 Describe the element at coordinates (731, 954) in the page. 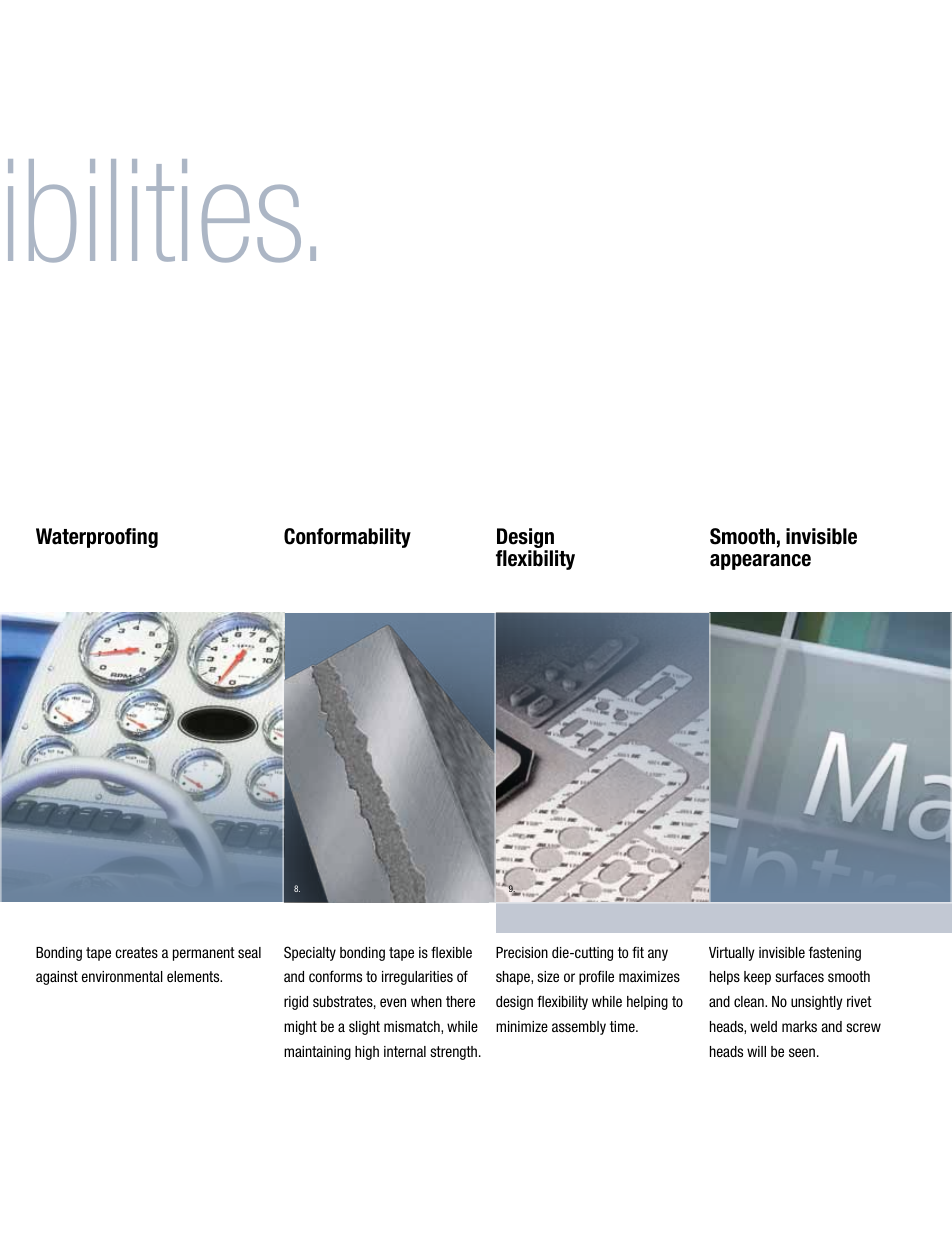

I see `Virtually` at that location.
